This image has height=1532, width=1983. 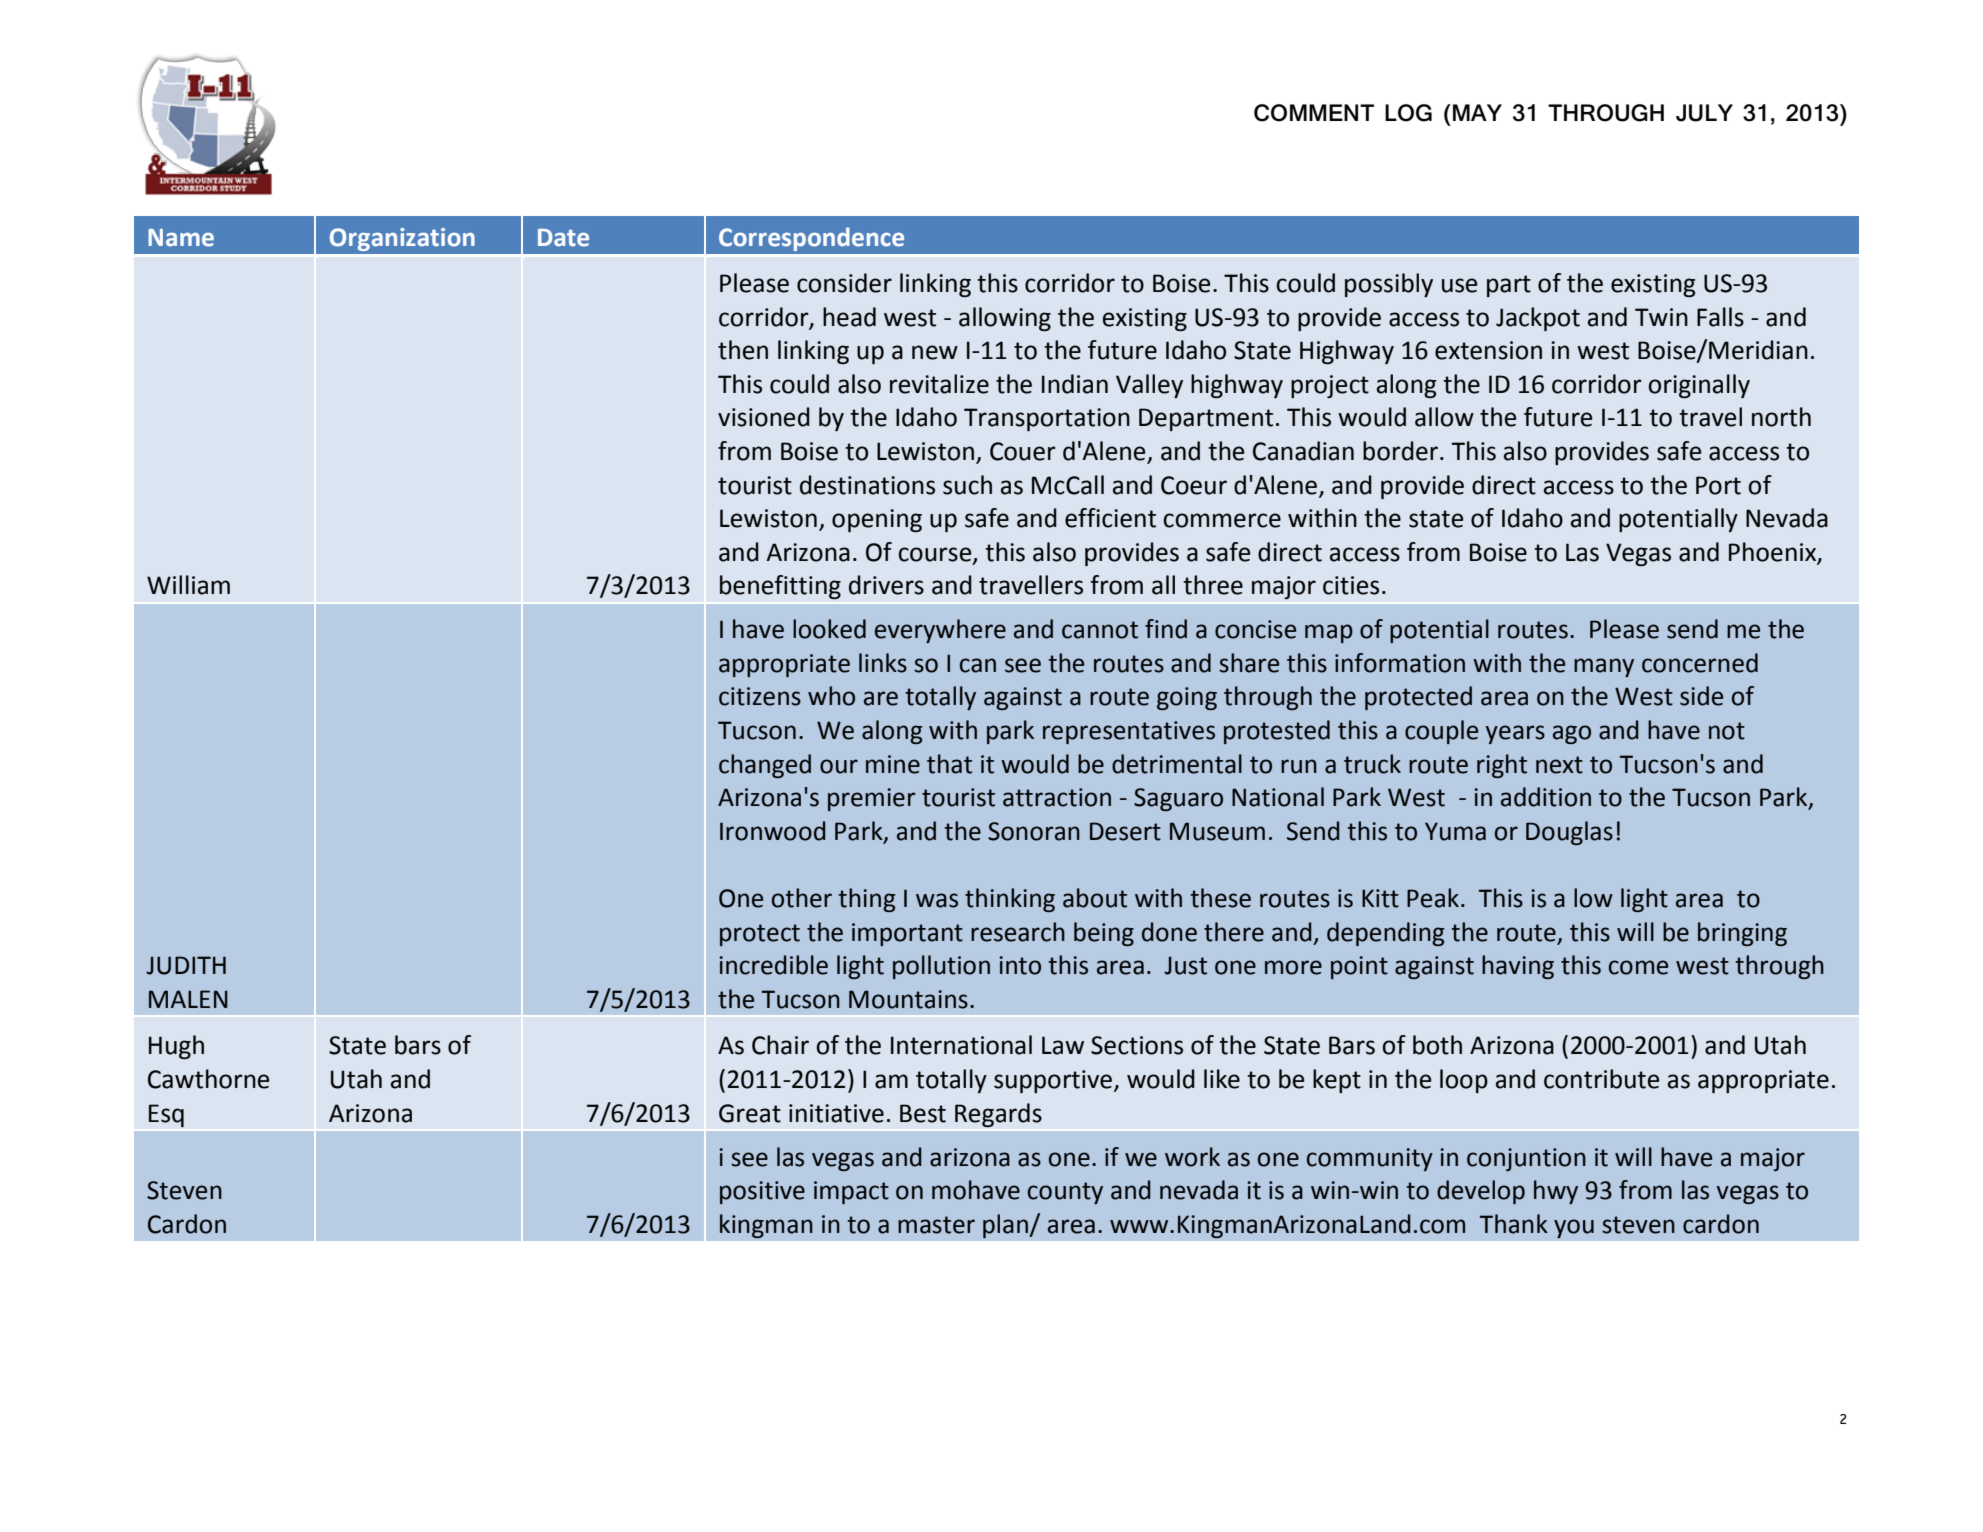 I want to click on Correspondence, so click(x=811, y=239).
